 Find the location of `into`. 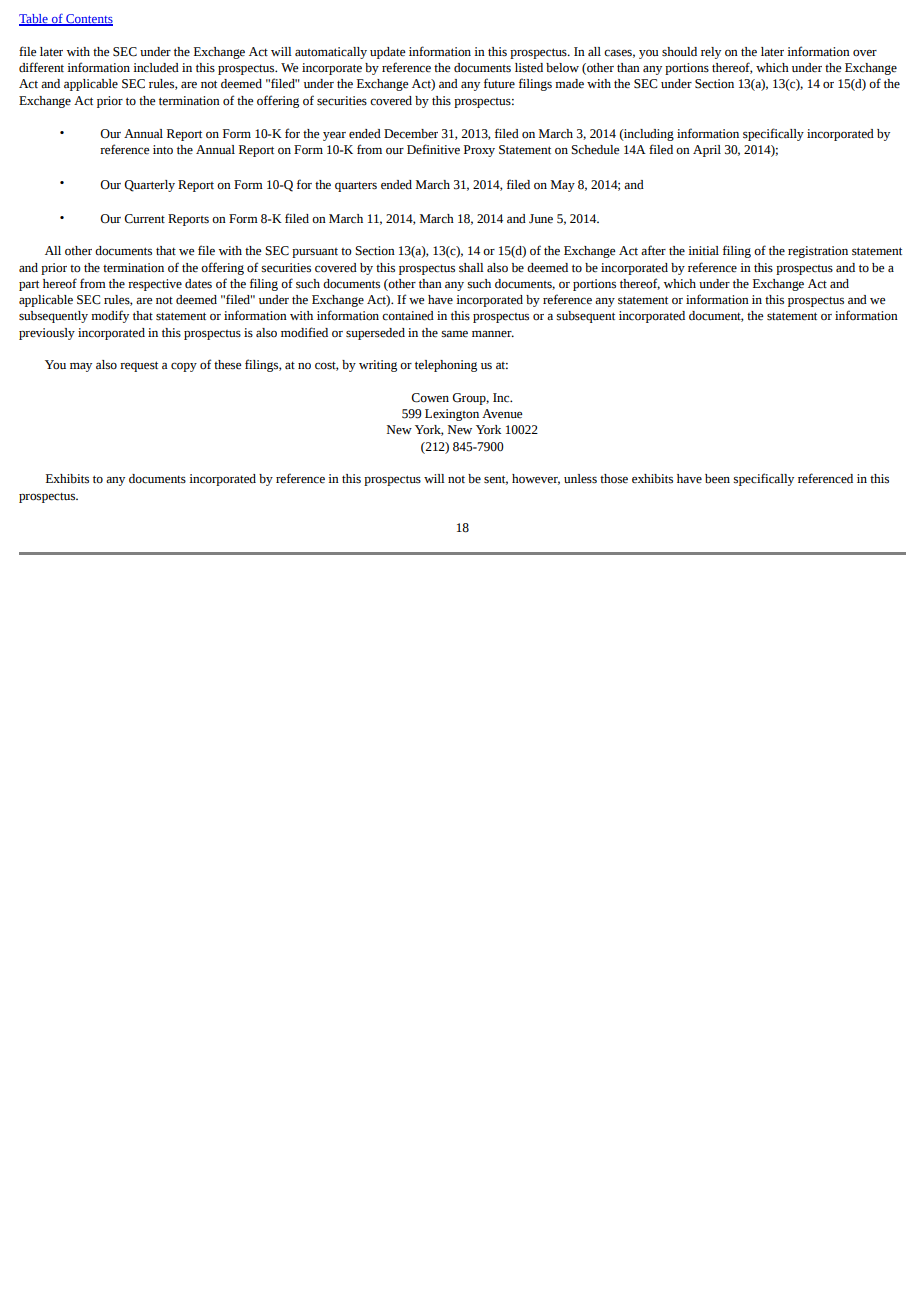

into is located at coordinates (163, 149).
